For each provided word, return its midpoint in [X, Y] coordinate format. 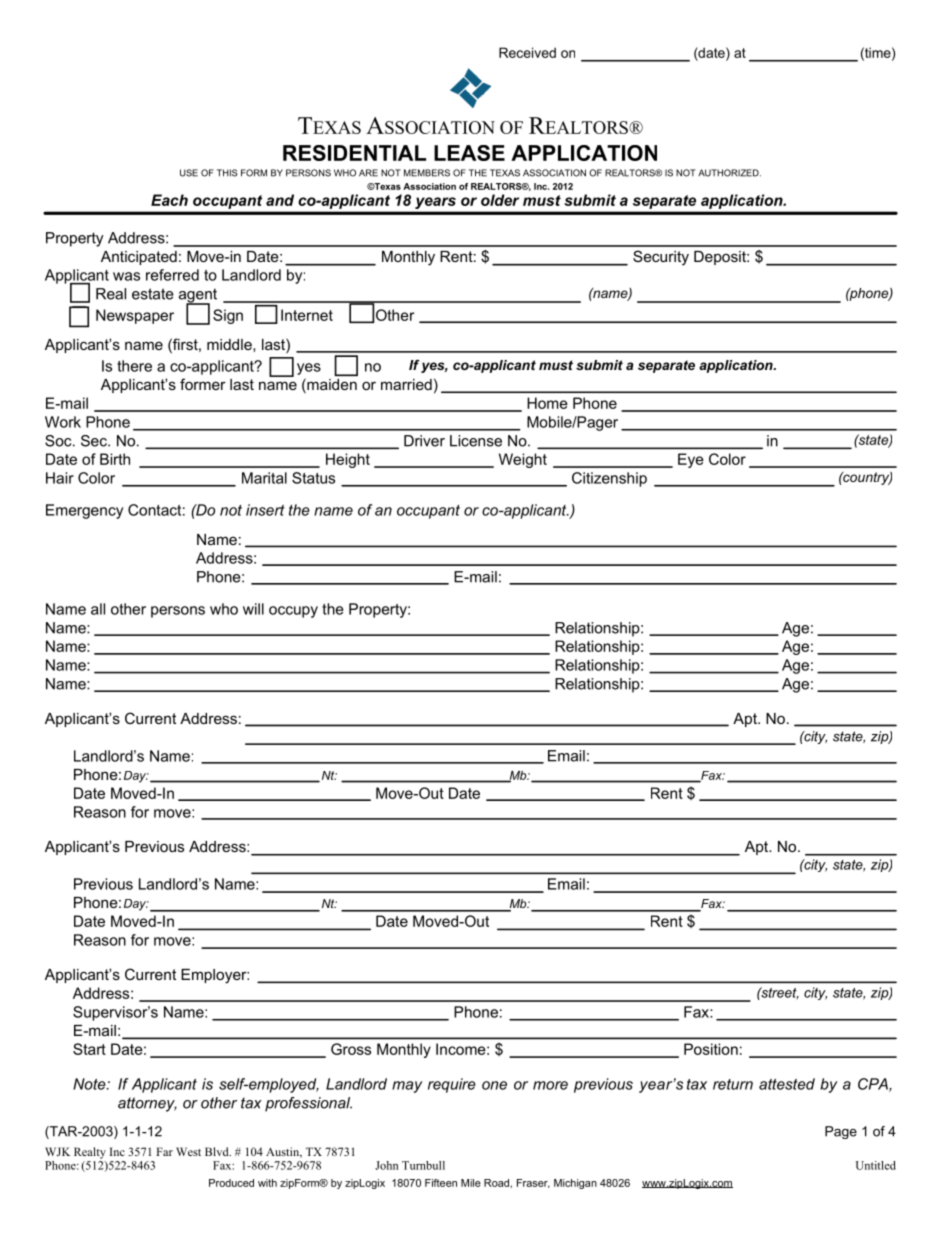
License [476, 441]
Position [711, 1049]
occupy [293, 612]
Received [527, 52]
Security [661, 258]
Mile [471, 1183]
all [98, 609]
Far [164, 1151]
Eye [691, 460]
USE [189, 173]
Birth [115, 459]
